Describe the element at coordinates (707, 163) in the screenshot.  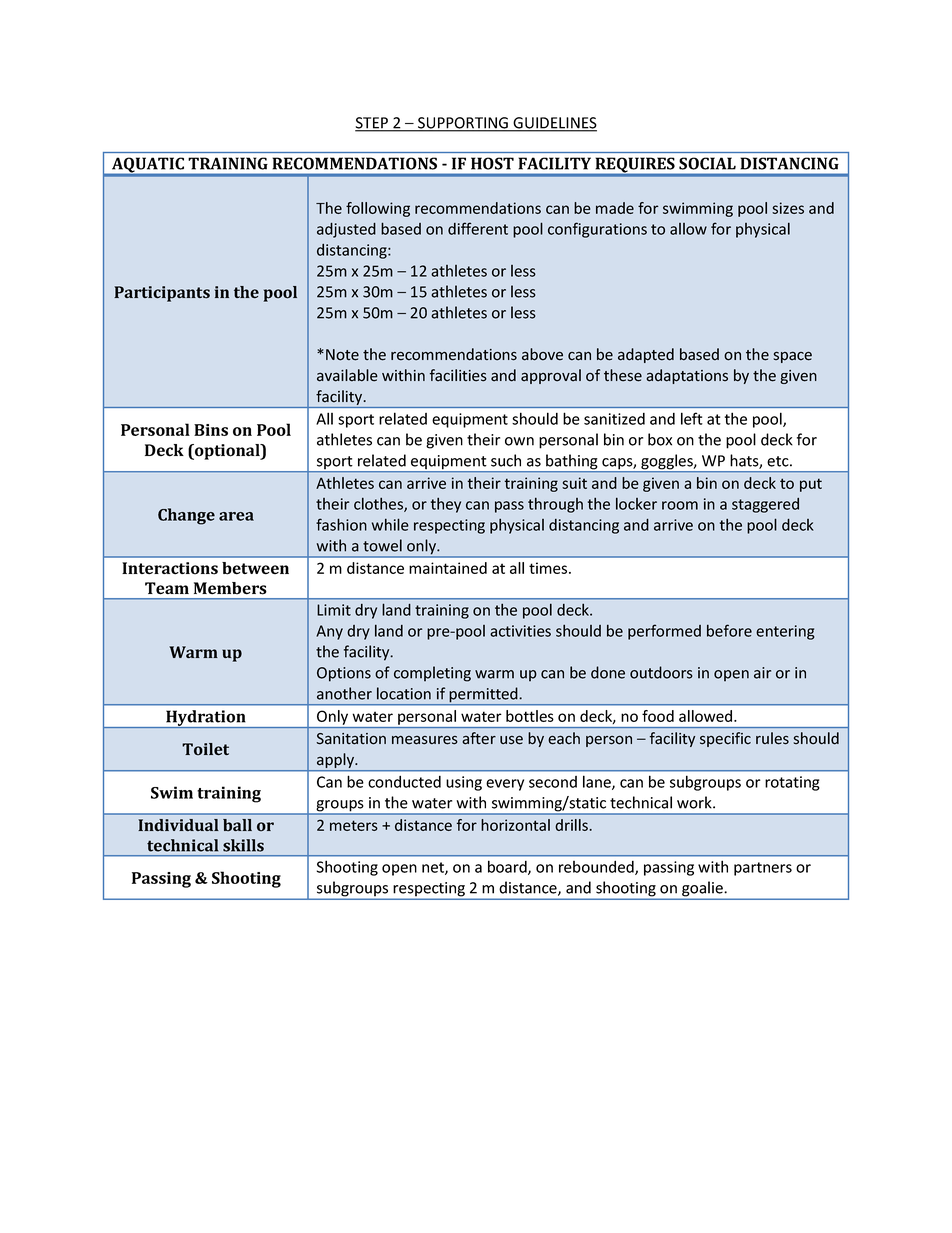
I see `SOCIAL` at that location.
